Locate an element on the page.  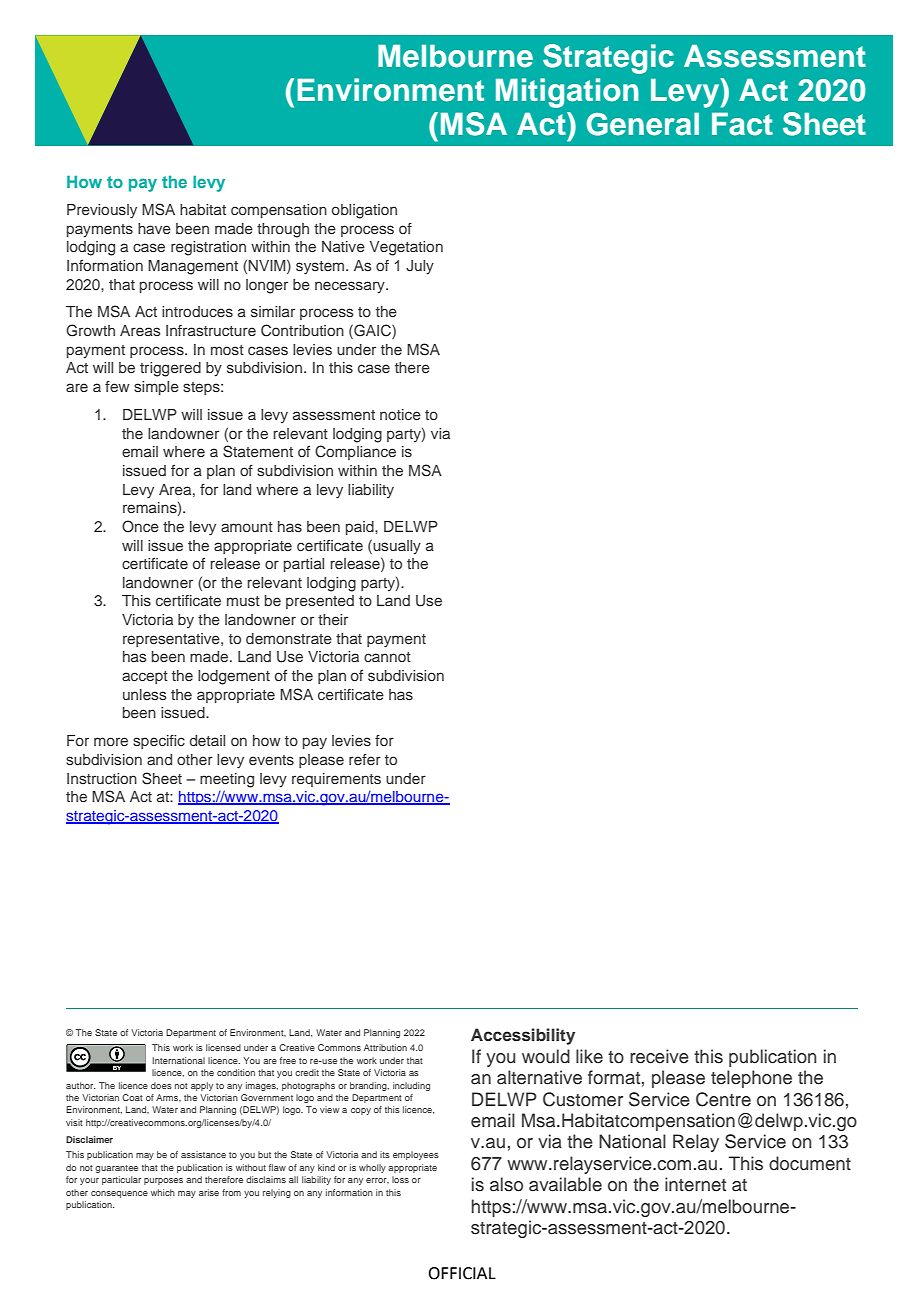
Previously is located at coordinates (102, 211).
